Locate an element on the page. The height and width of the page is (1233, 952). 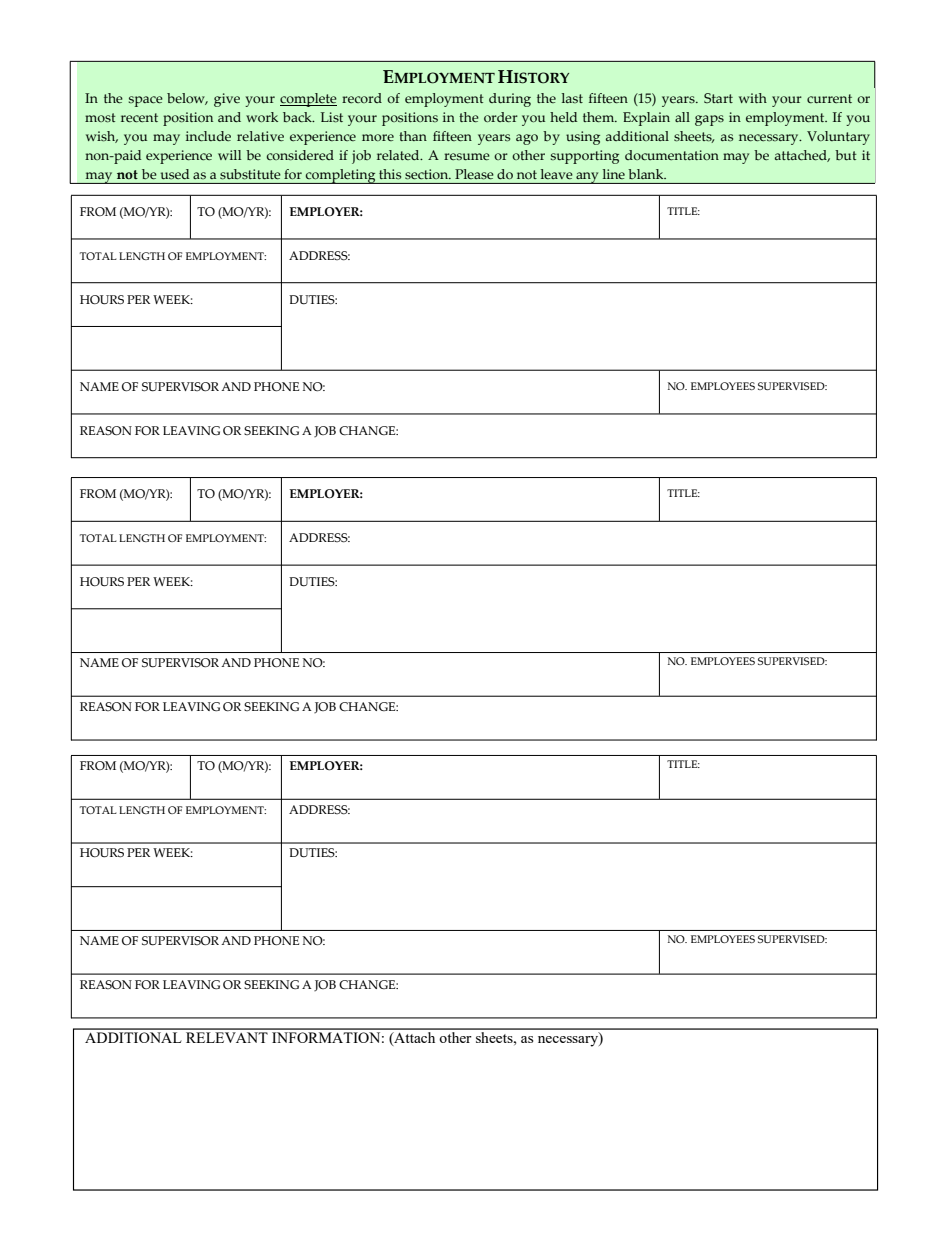
resume is located at coordinates (467, 156).
